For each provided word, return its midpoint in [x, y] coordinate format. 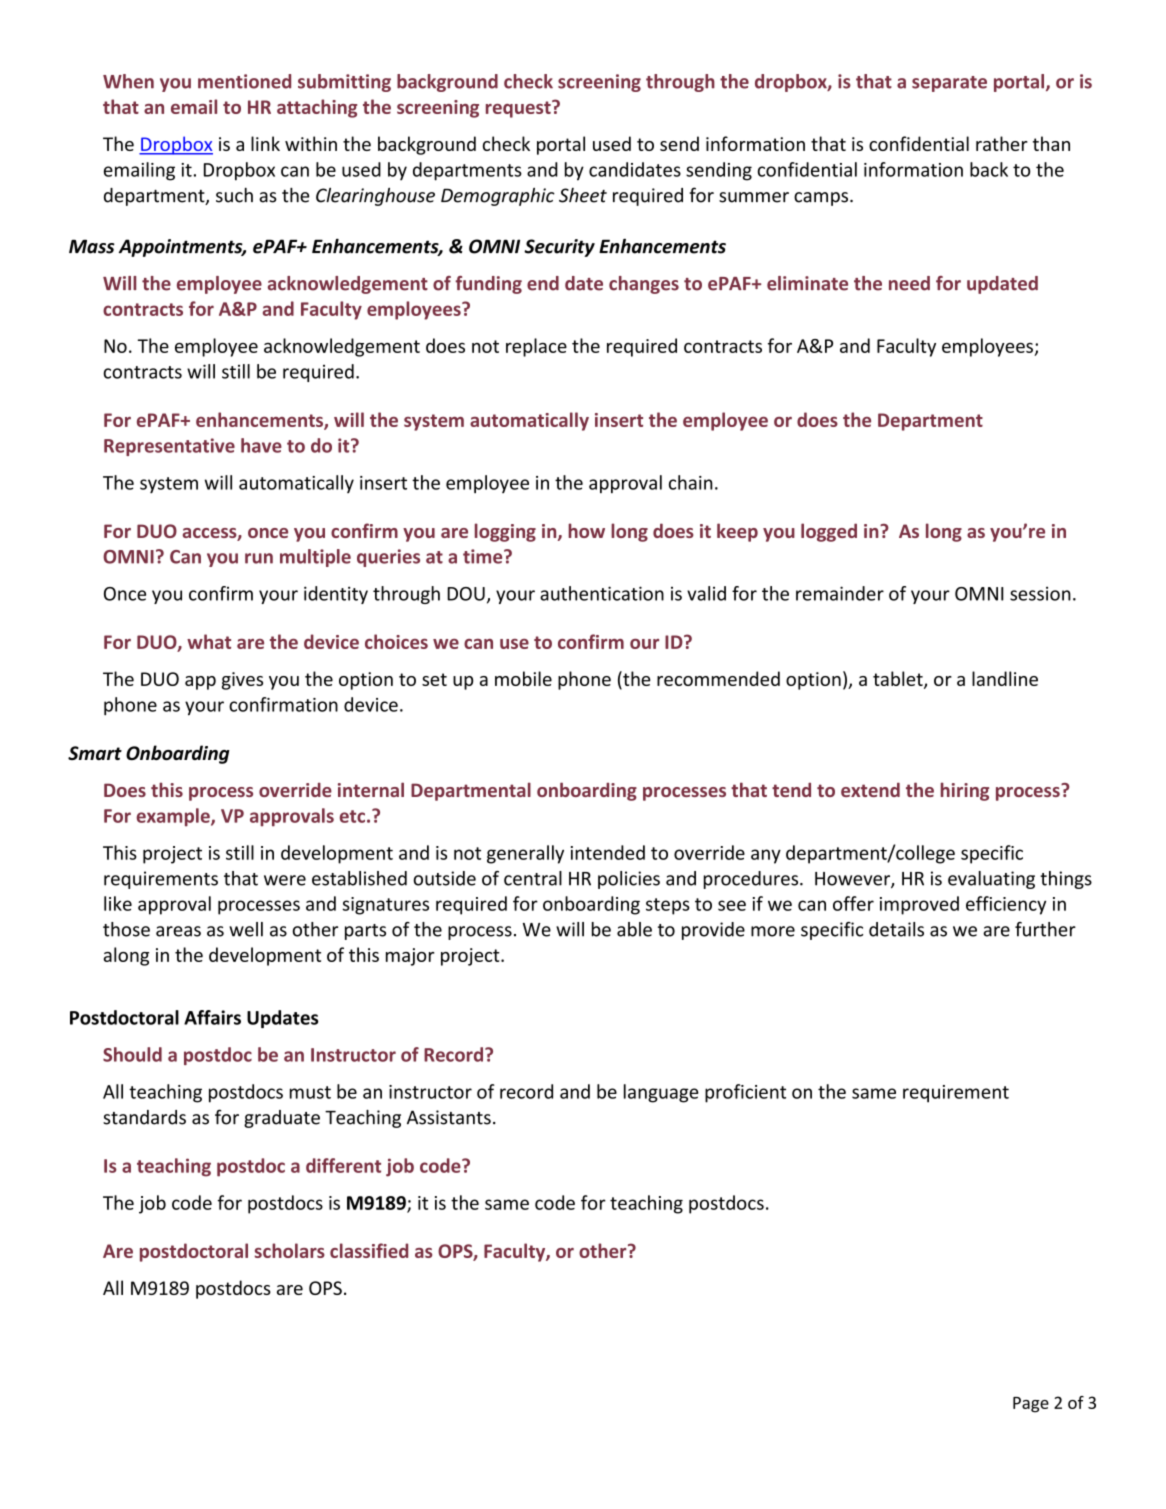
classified [369, 1250]
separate [949, 84]
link [265, 143]
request [519, 109]
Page [1031, 1405]
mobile [523, 678]
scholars [290, 1250]
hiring [965, 791]
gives [242, 681]
